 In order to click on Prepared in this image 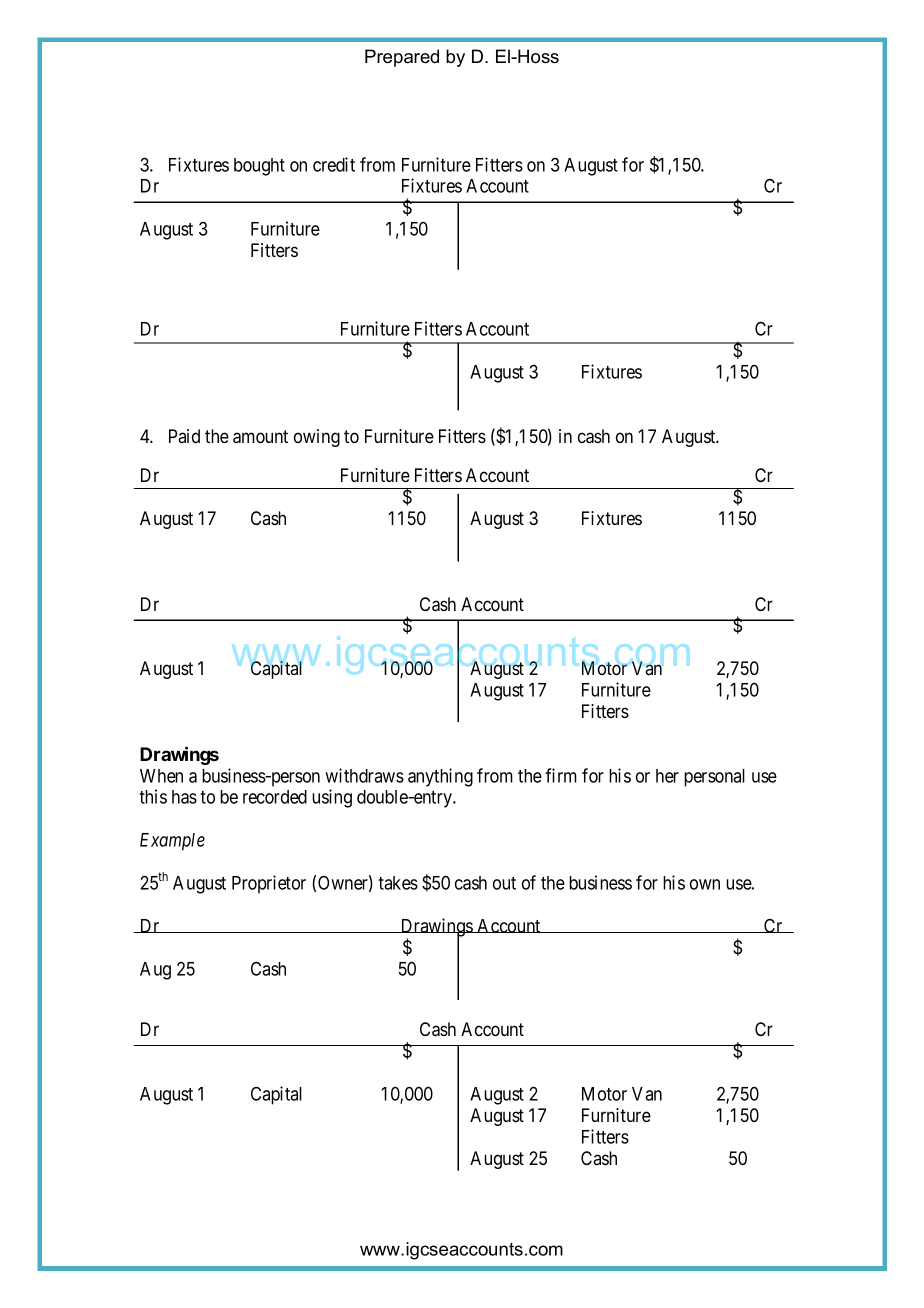, I will do `click(402, 58)`.
